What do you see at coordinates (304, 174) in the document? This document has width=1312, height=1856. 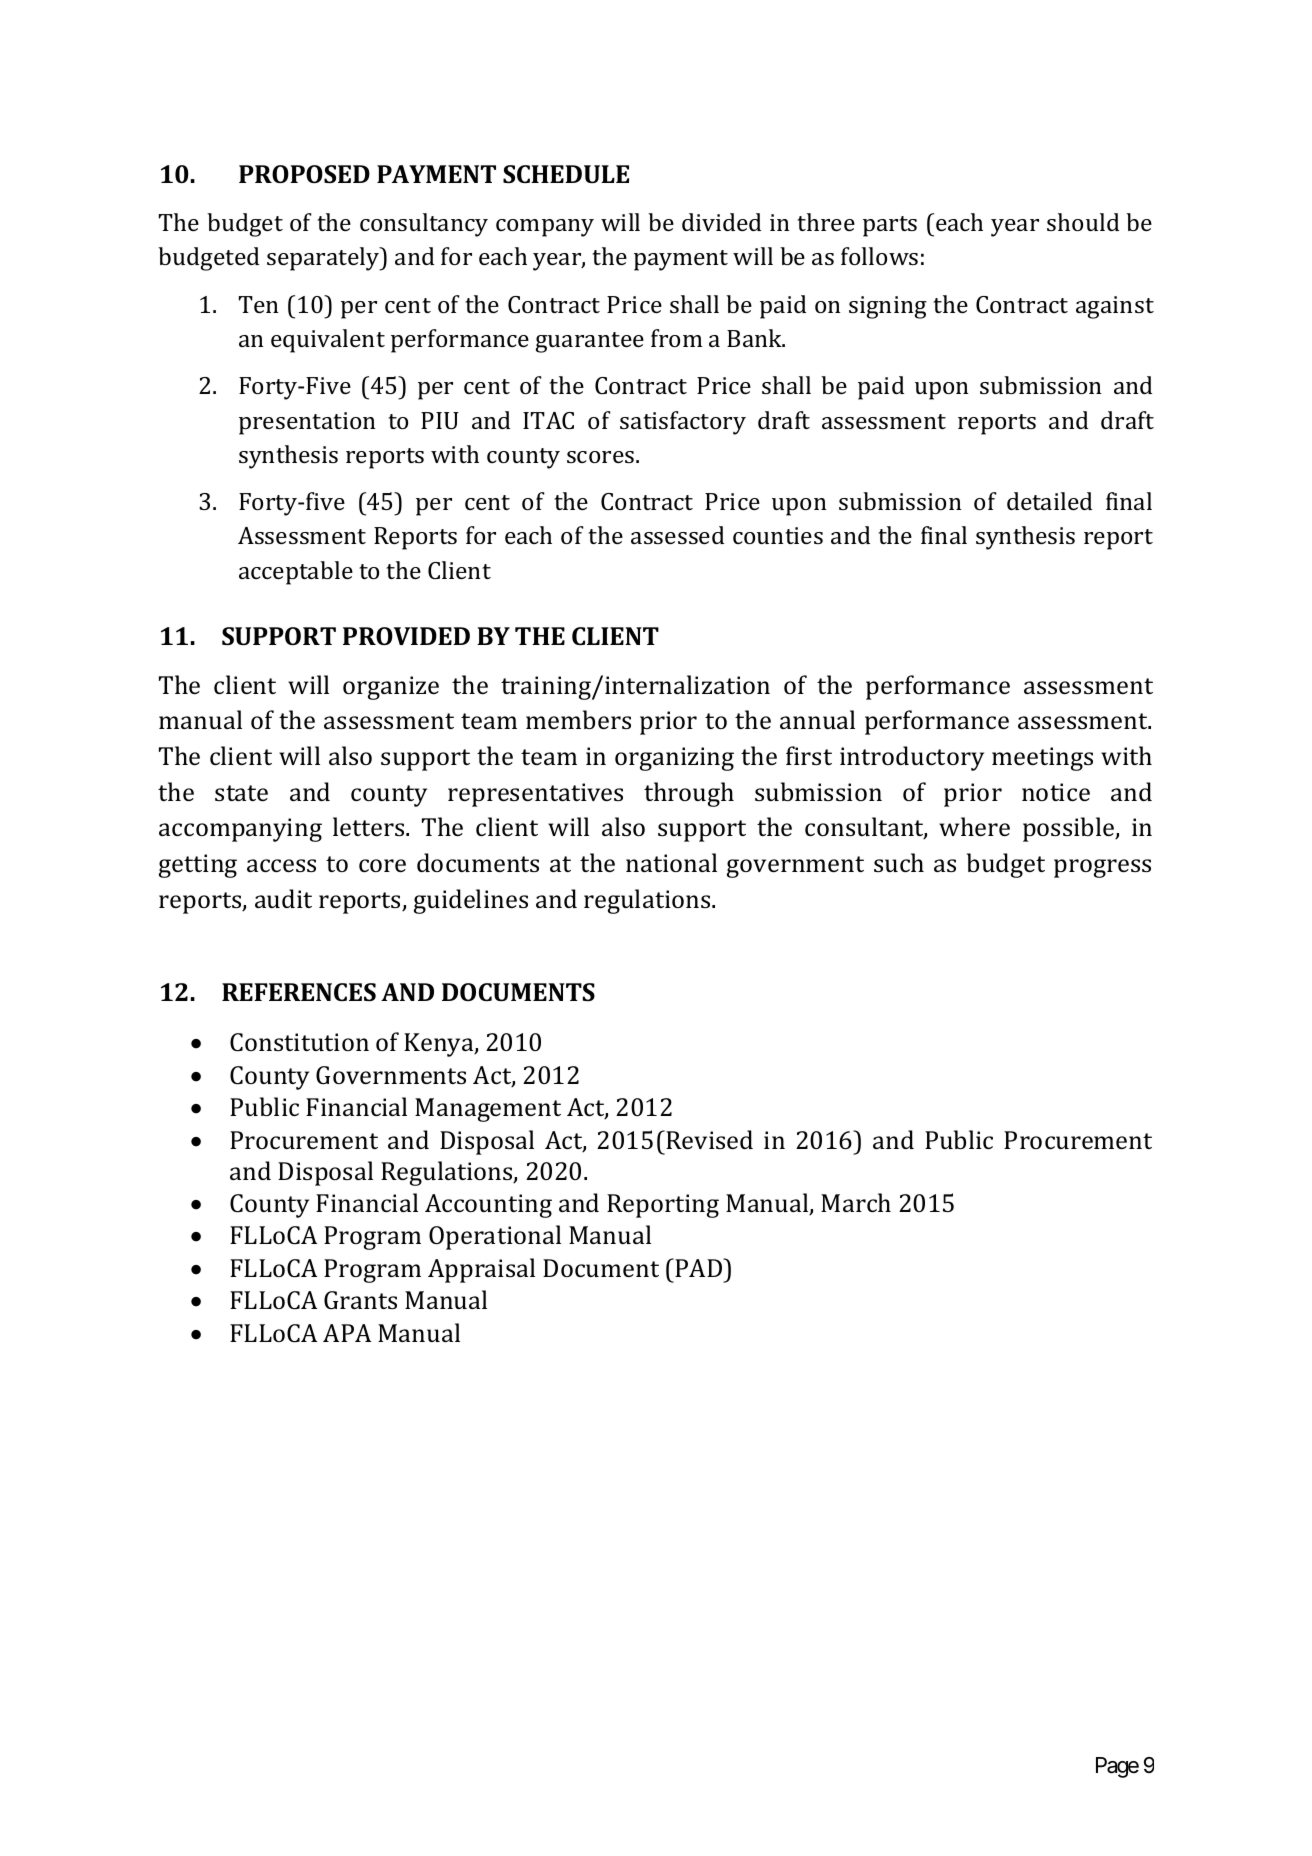 I see `PROPOSED` at bounding box center [304, 174].
